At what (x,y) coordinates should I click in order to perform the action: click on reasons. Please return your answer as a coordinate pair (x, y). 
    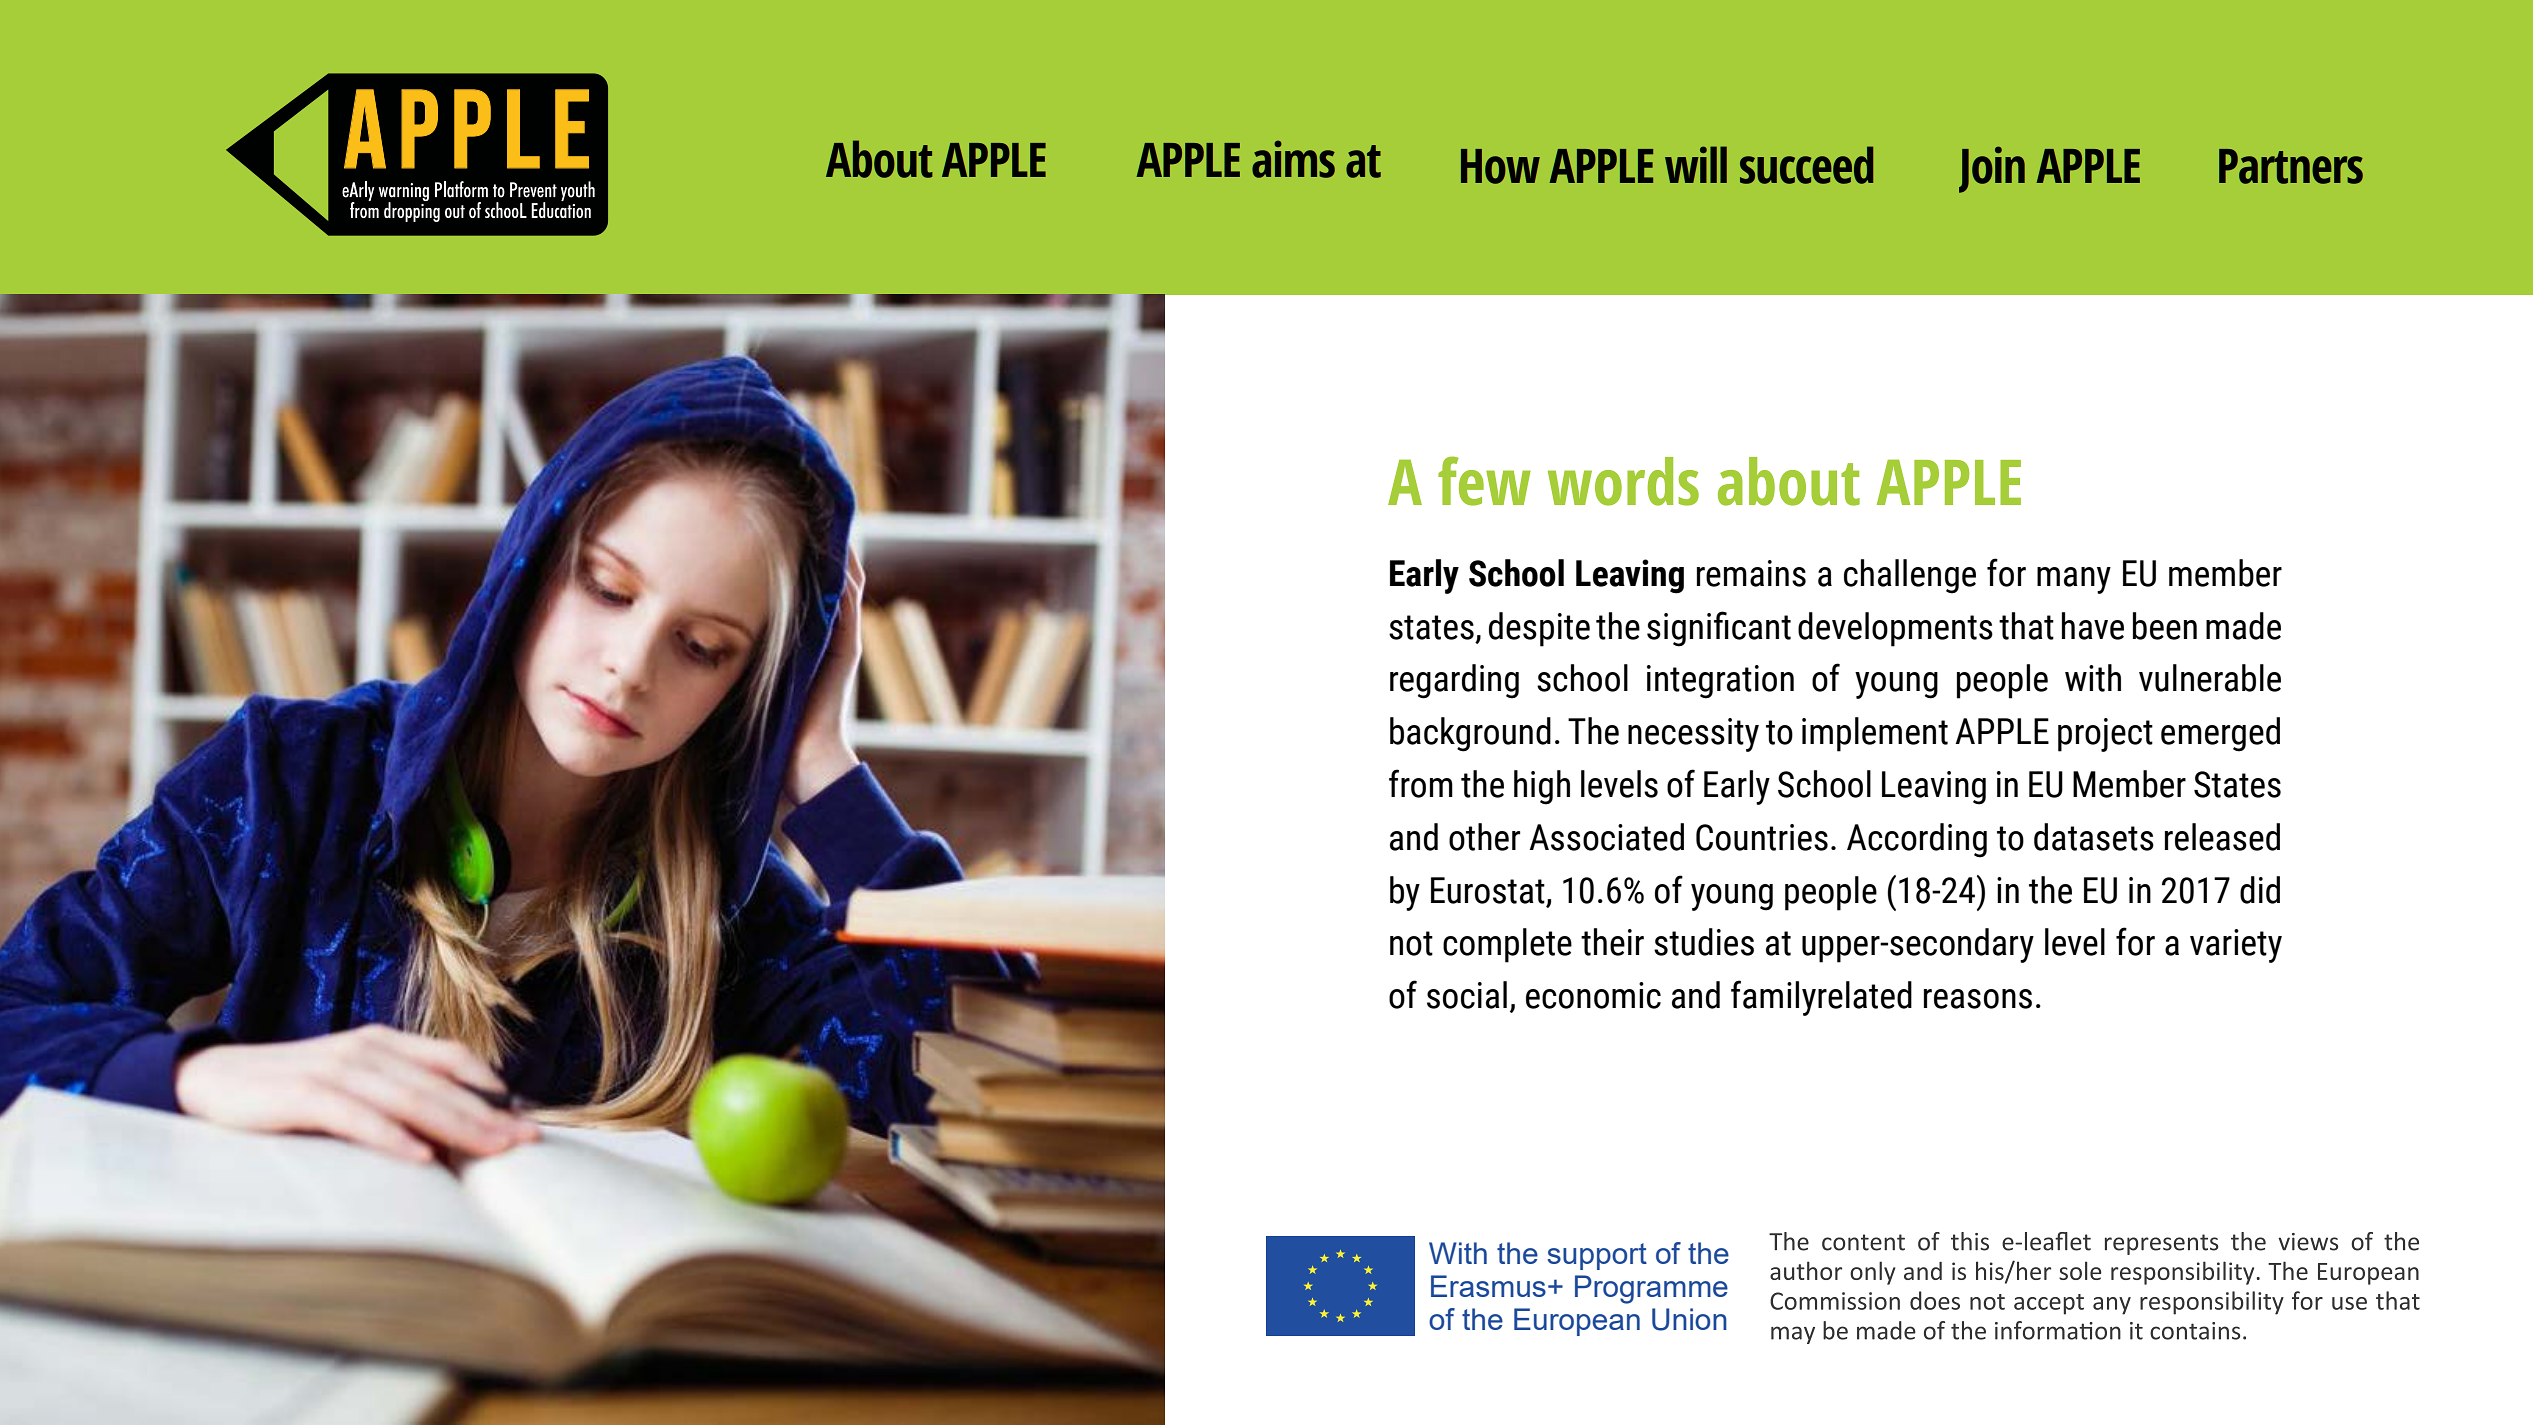
    Looking at the image, I should click on (1978, 999).
